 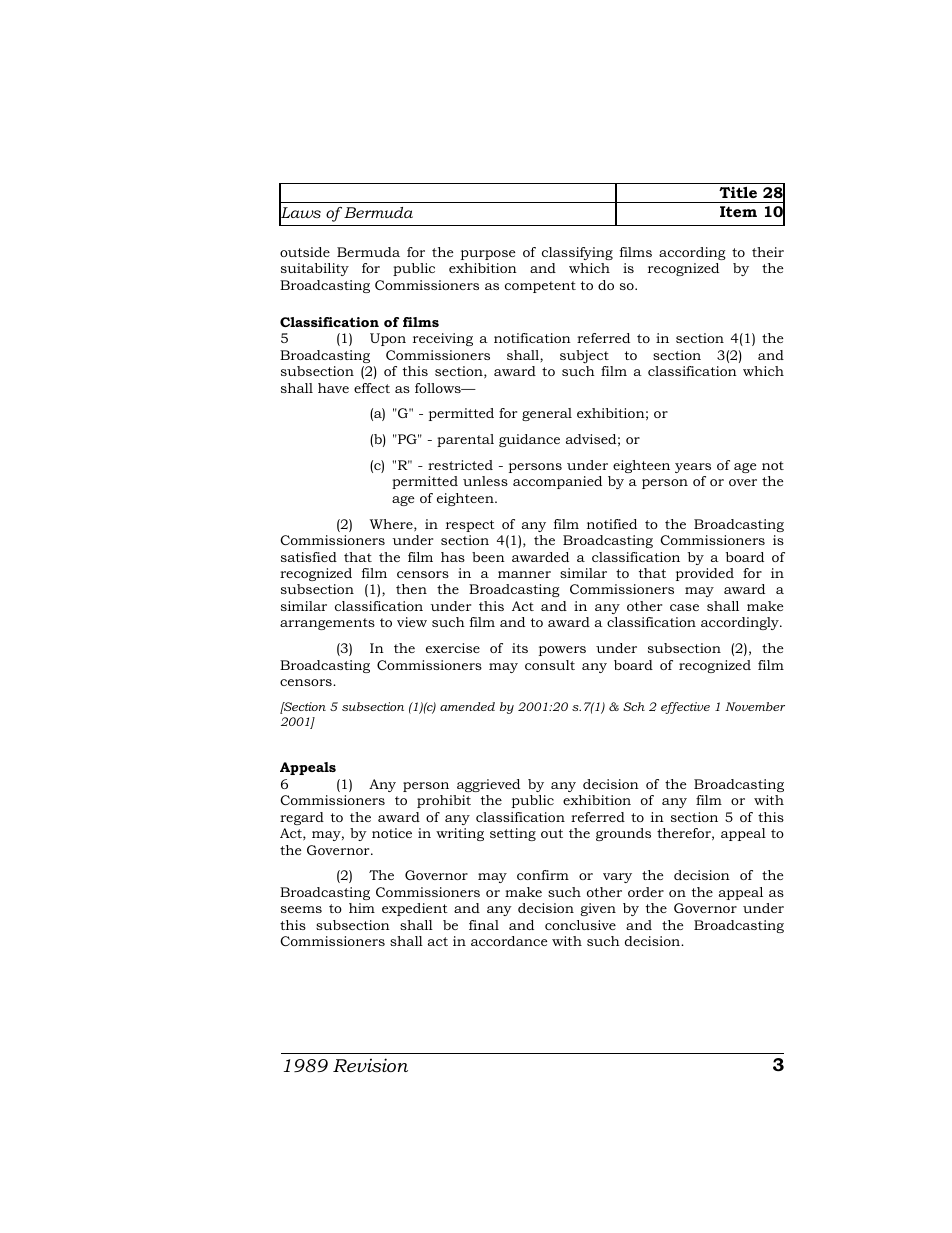 I want to click on conclusive, so click(x=580, y=925).
